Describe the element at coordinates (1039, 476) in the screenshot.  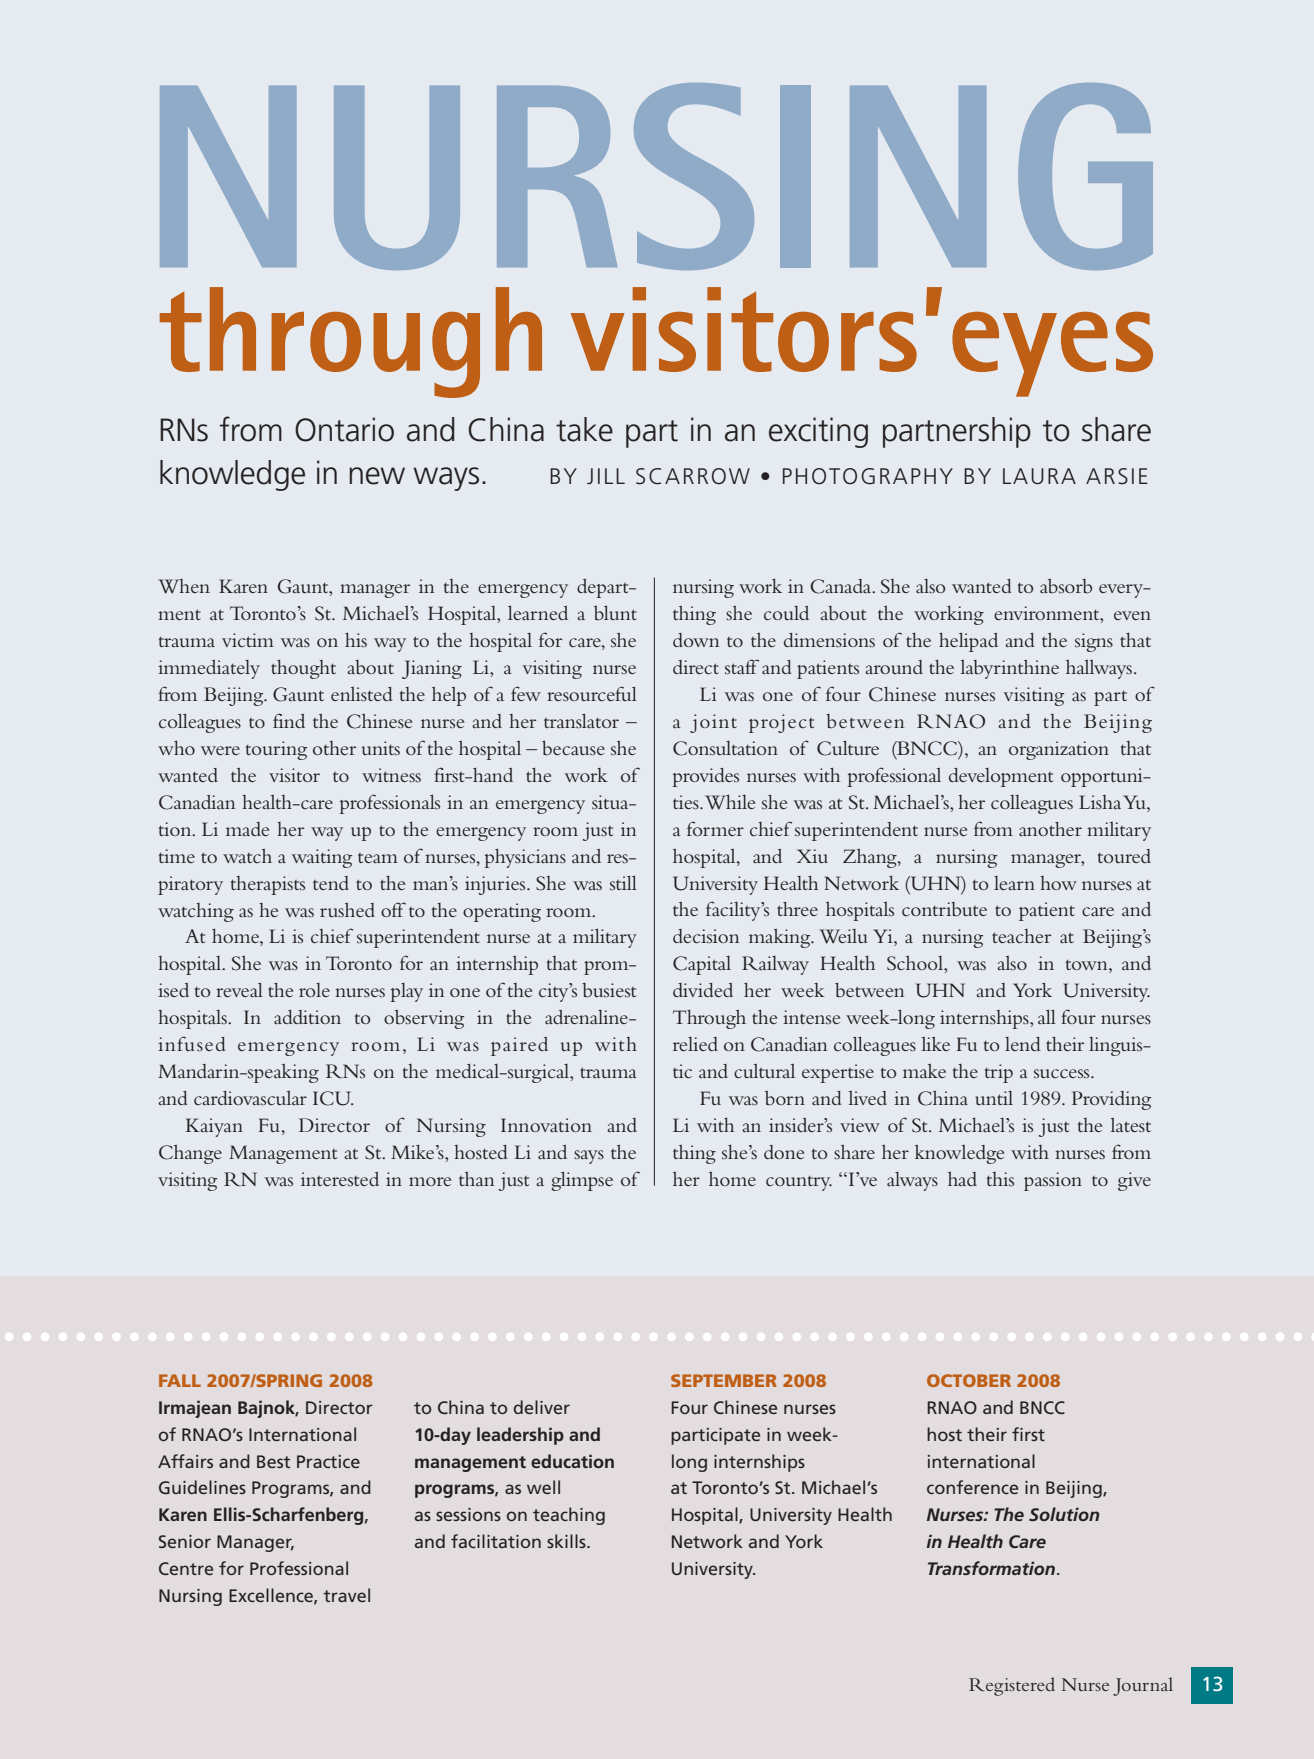
I see `LAURA` at that location.
